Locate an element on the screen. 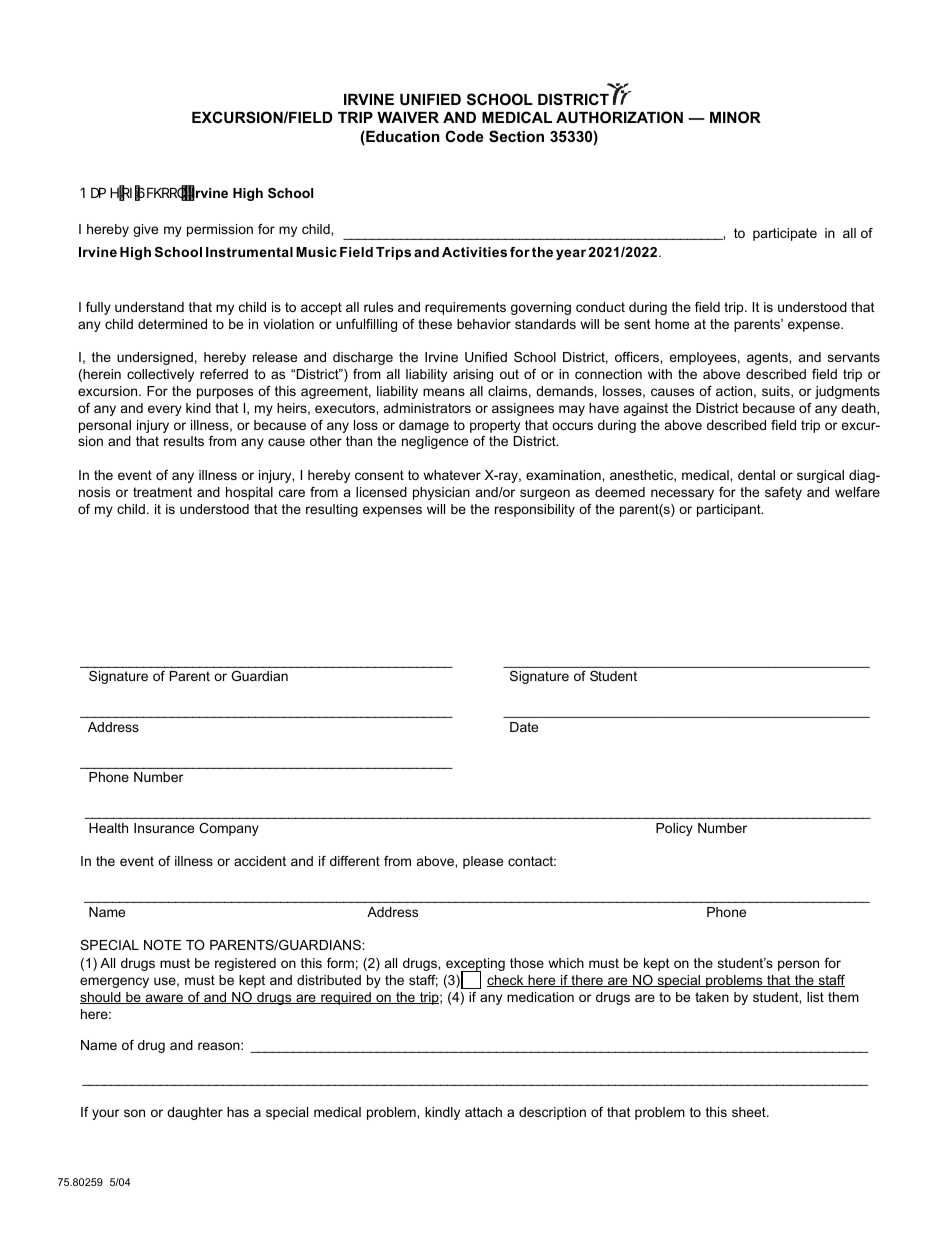 The height and width of the screenshot is (1233, 952). Code is located at coordinates (464, 136).
